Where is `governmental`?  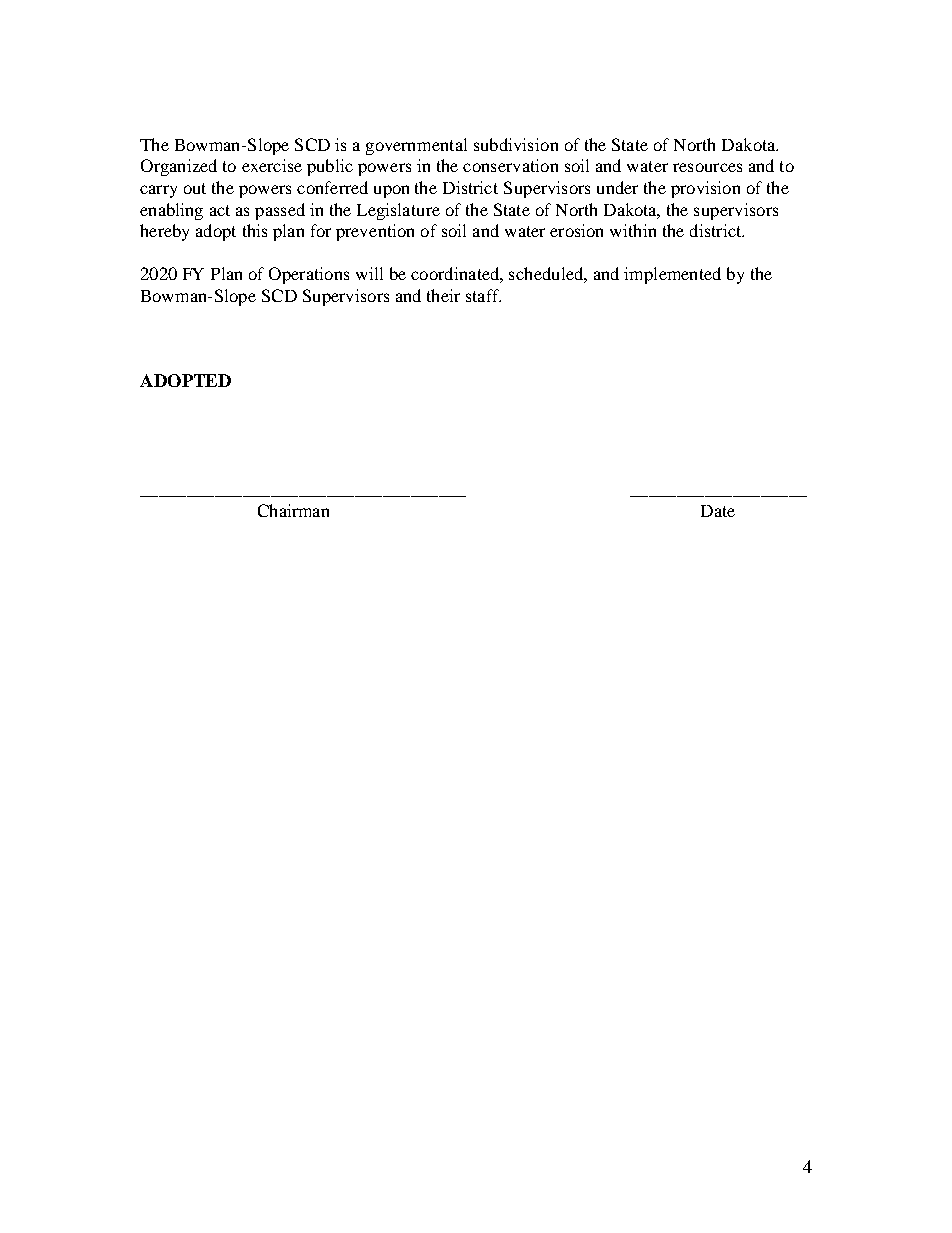
governmental is located at coordinates (416, 146).
